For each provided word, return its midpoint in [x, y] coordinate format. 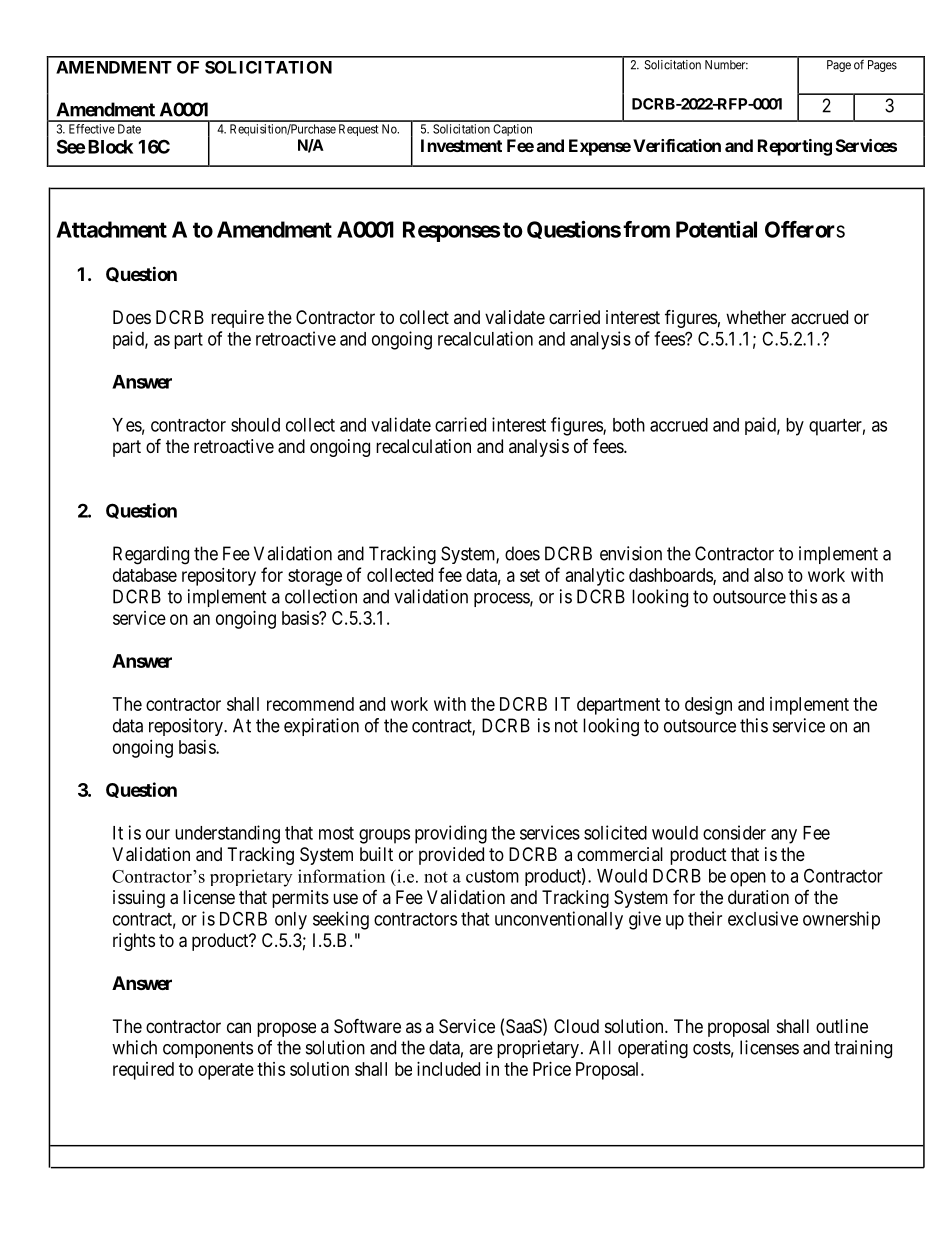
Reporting [795, 147]
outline [842, 1026]
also [768, 575]
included [448, 1069]
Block [110, 147]
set [530, 575]
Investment [461, 145]
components [208, 1049]
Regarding [151, 555]
